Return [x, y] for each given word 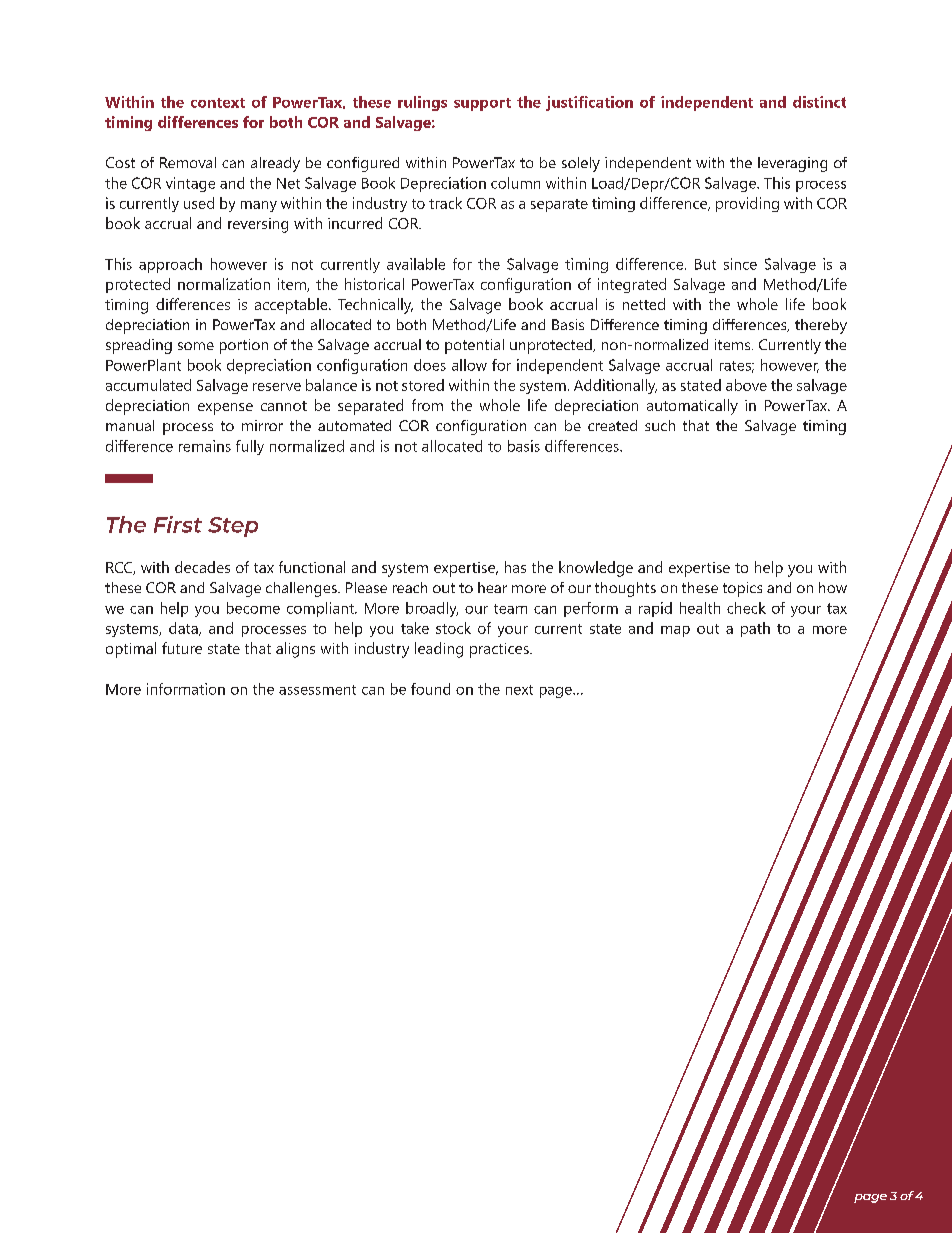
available [416, 264]
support [482, 104]
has [515, 567]
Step [233, 527]
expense [225, 409]
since [740, 264]
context [218, 103]
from [427, 405]
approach [170, 265]
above [746, 385]
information [186, 689]
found [430, 689]
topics [742, 589]
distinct [819, 102]
